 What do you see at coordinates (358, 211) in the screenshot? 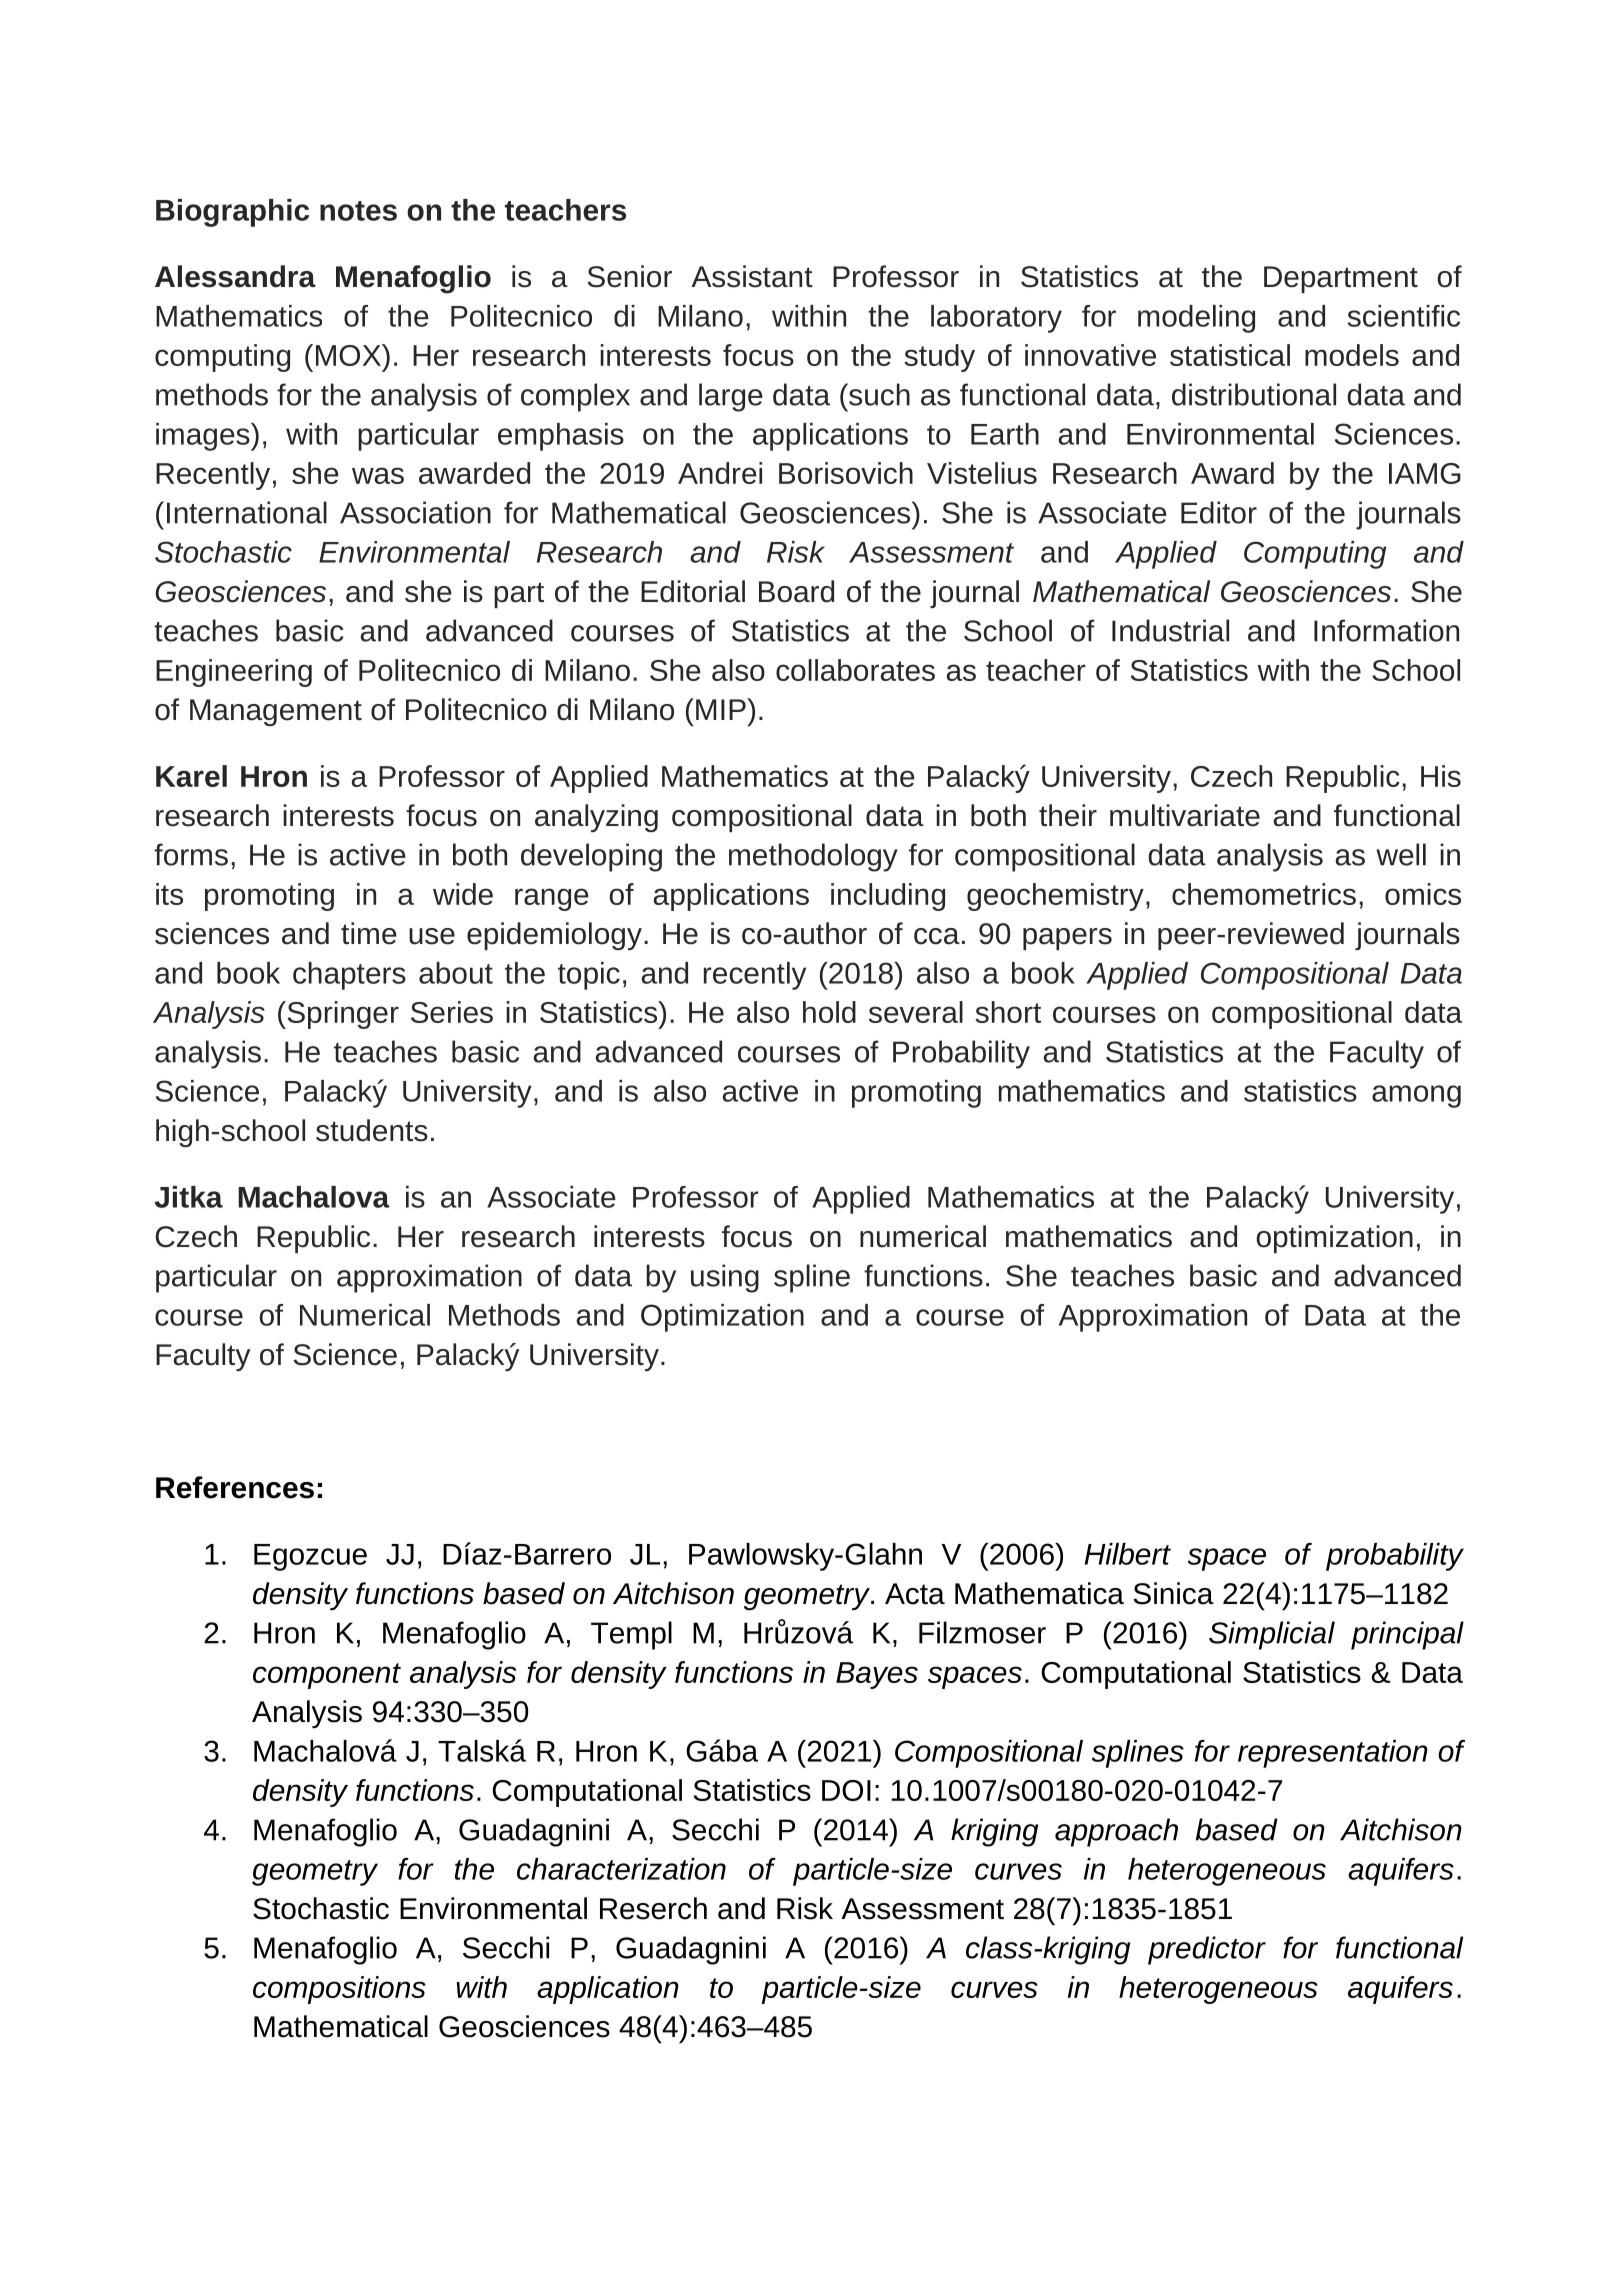
I see `notes` at bounding box center [358, 211].
